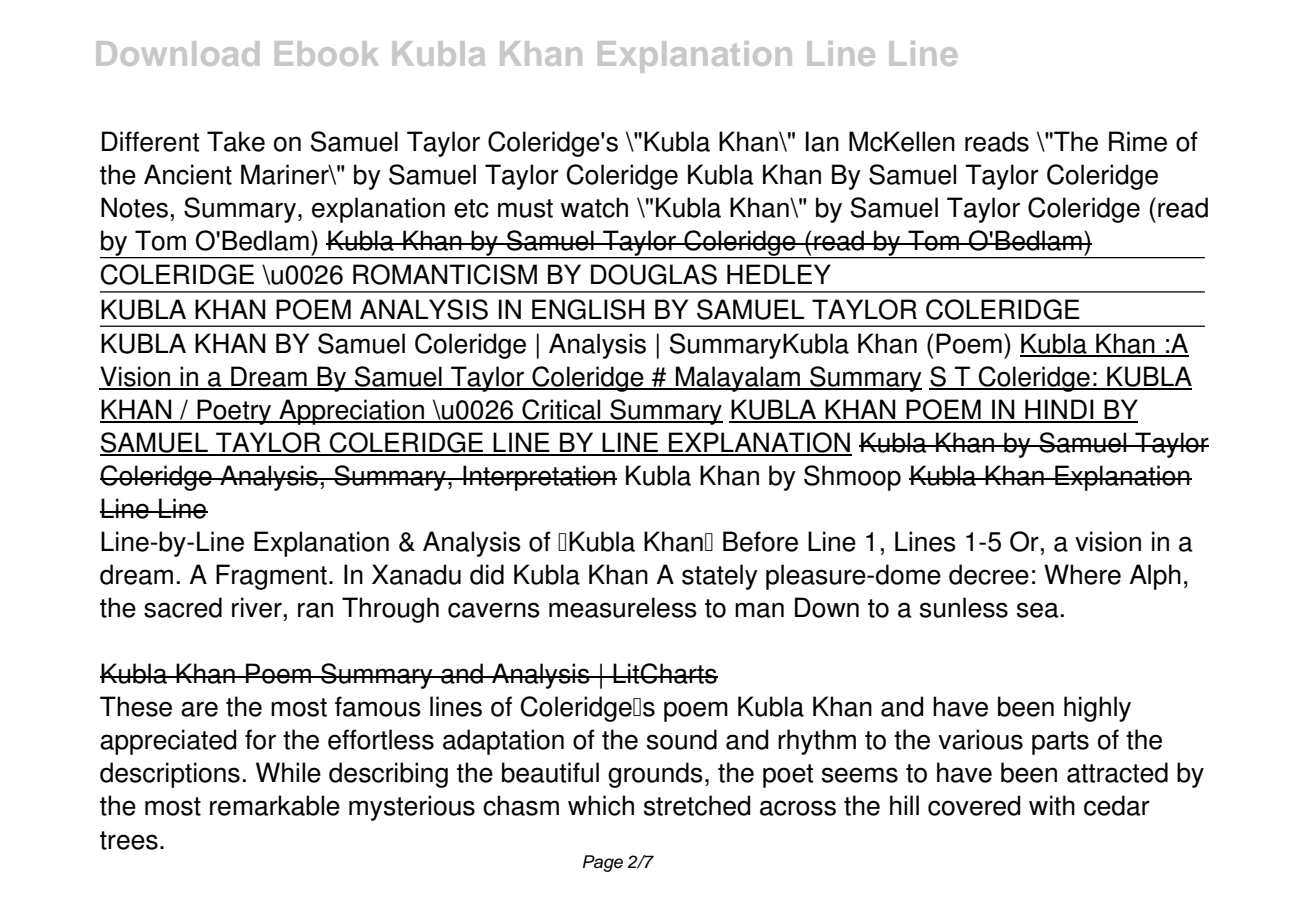 The width and height of the image is (1311, 924). Describe the element at coordinates (1138, 141) in the image. I see `Rime` at that location.
